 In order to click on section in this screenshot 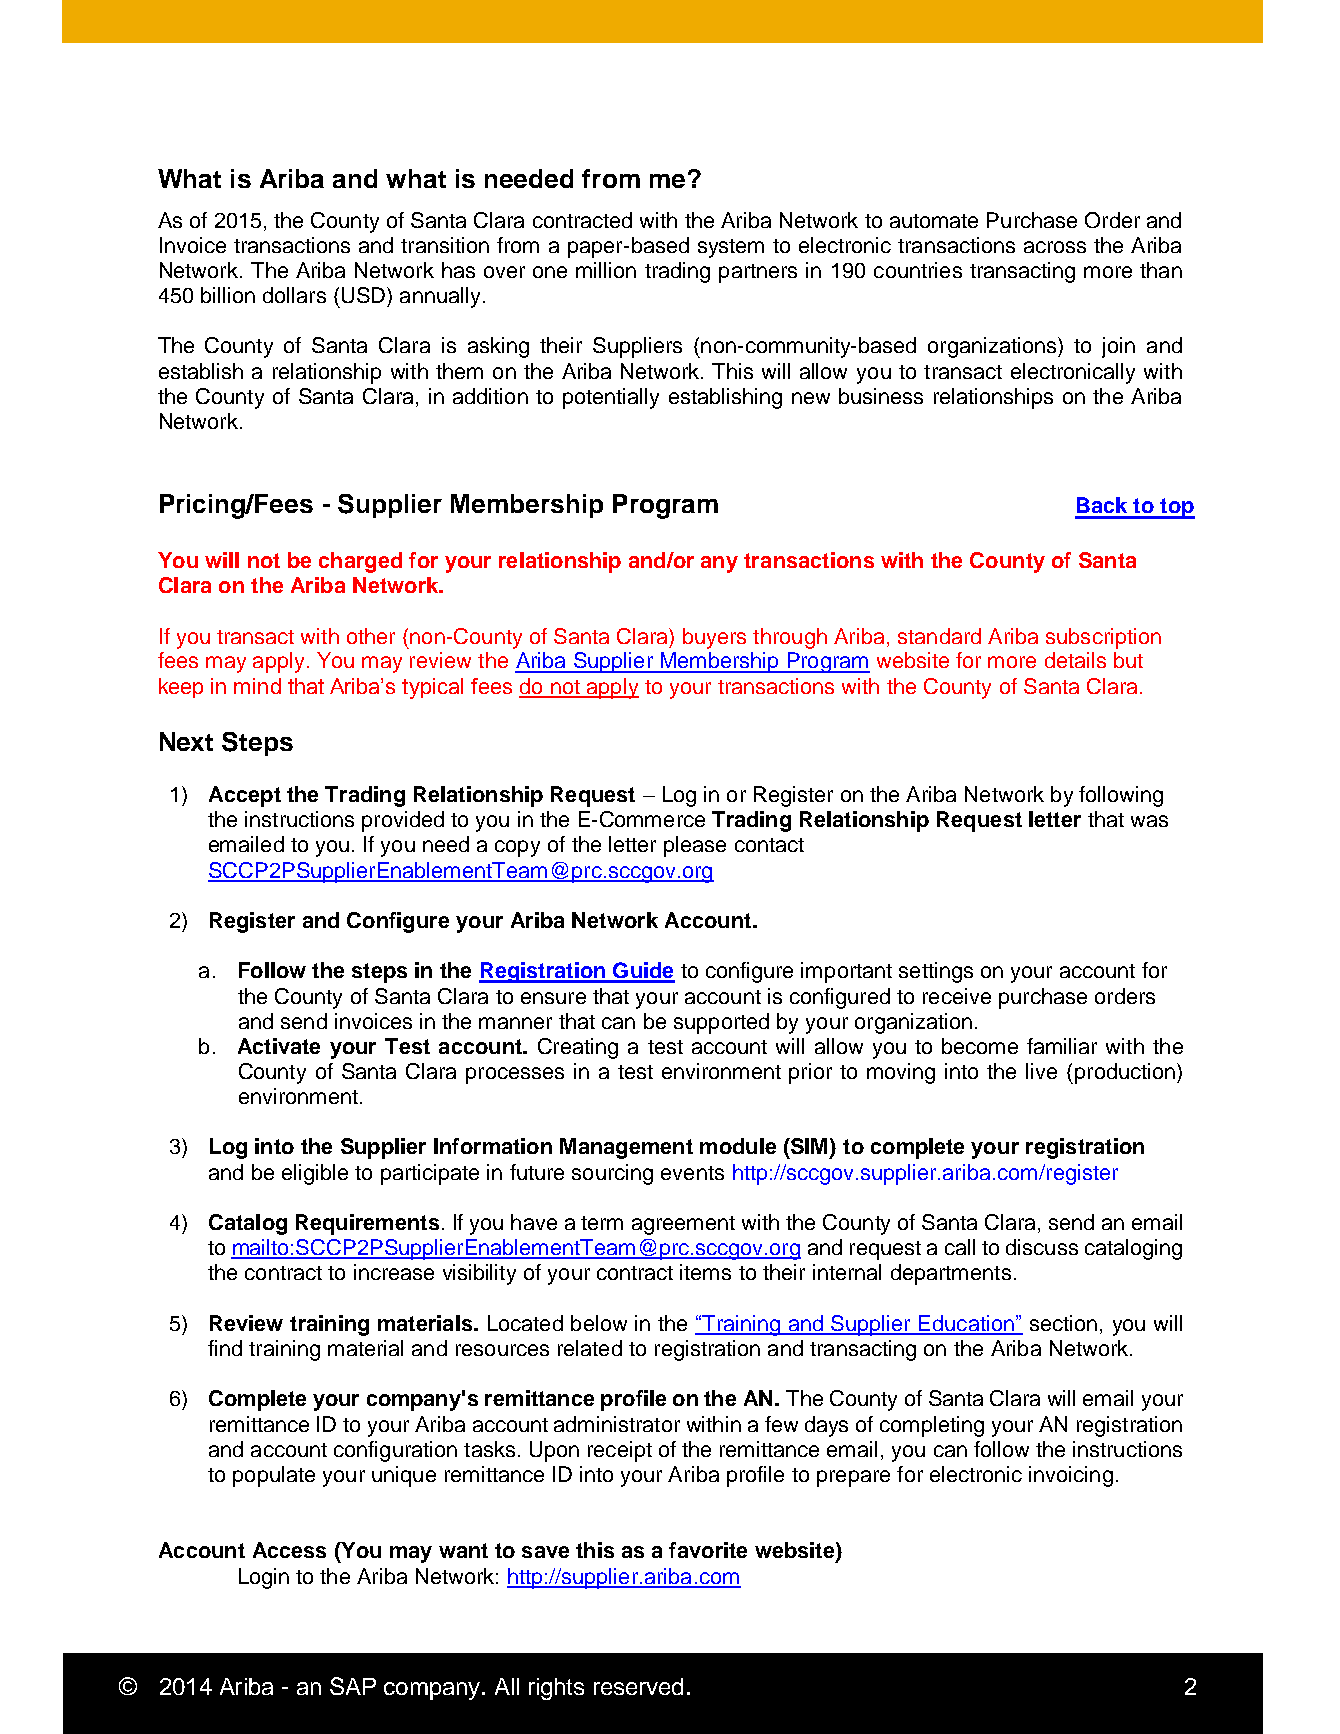, I will do `click(1063, 1323)`.
